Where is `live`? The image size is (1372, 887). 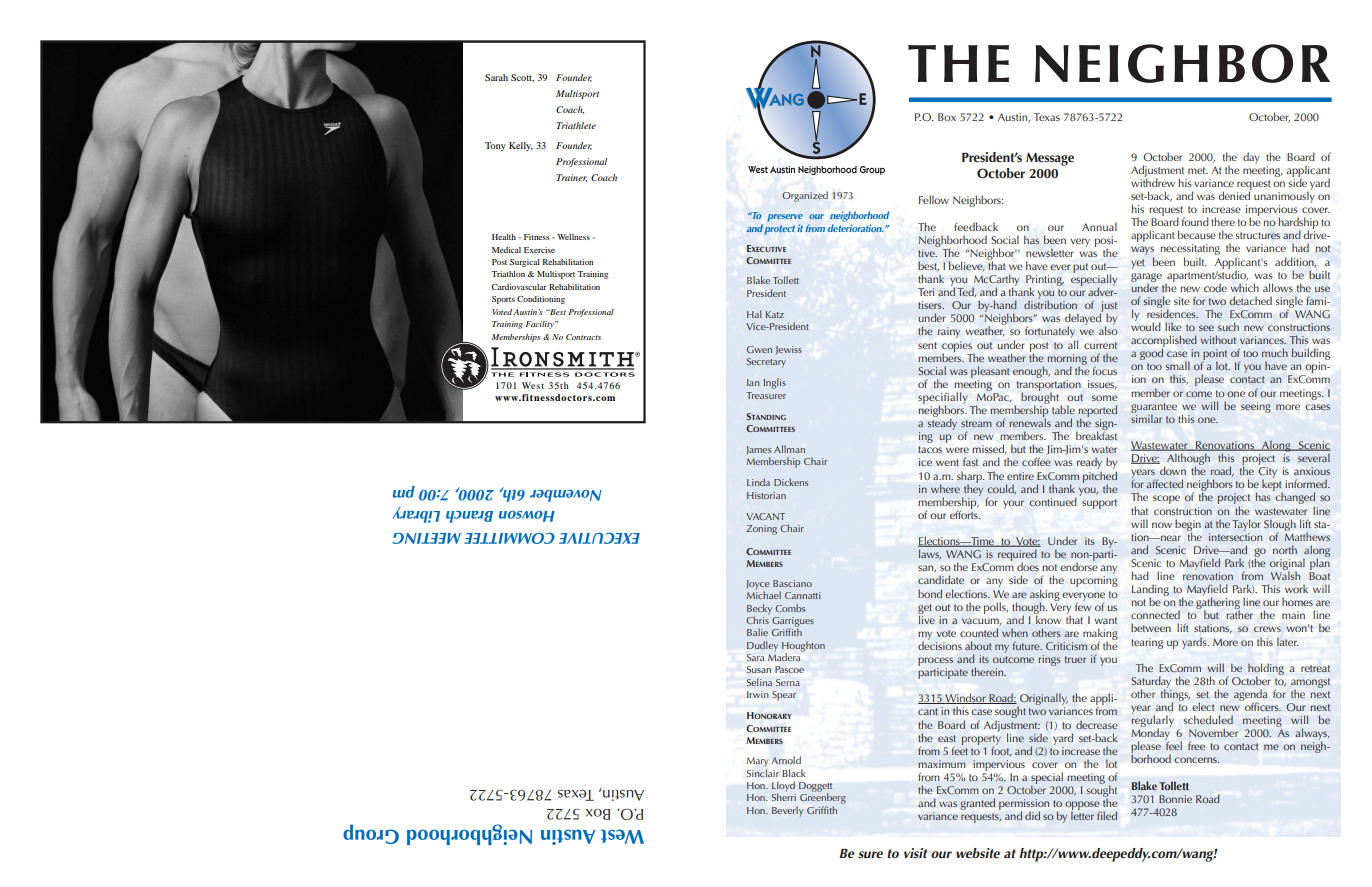
live is located at coordinates (927, 618).
